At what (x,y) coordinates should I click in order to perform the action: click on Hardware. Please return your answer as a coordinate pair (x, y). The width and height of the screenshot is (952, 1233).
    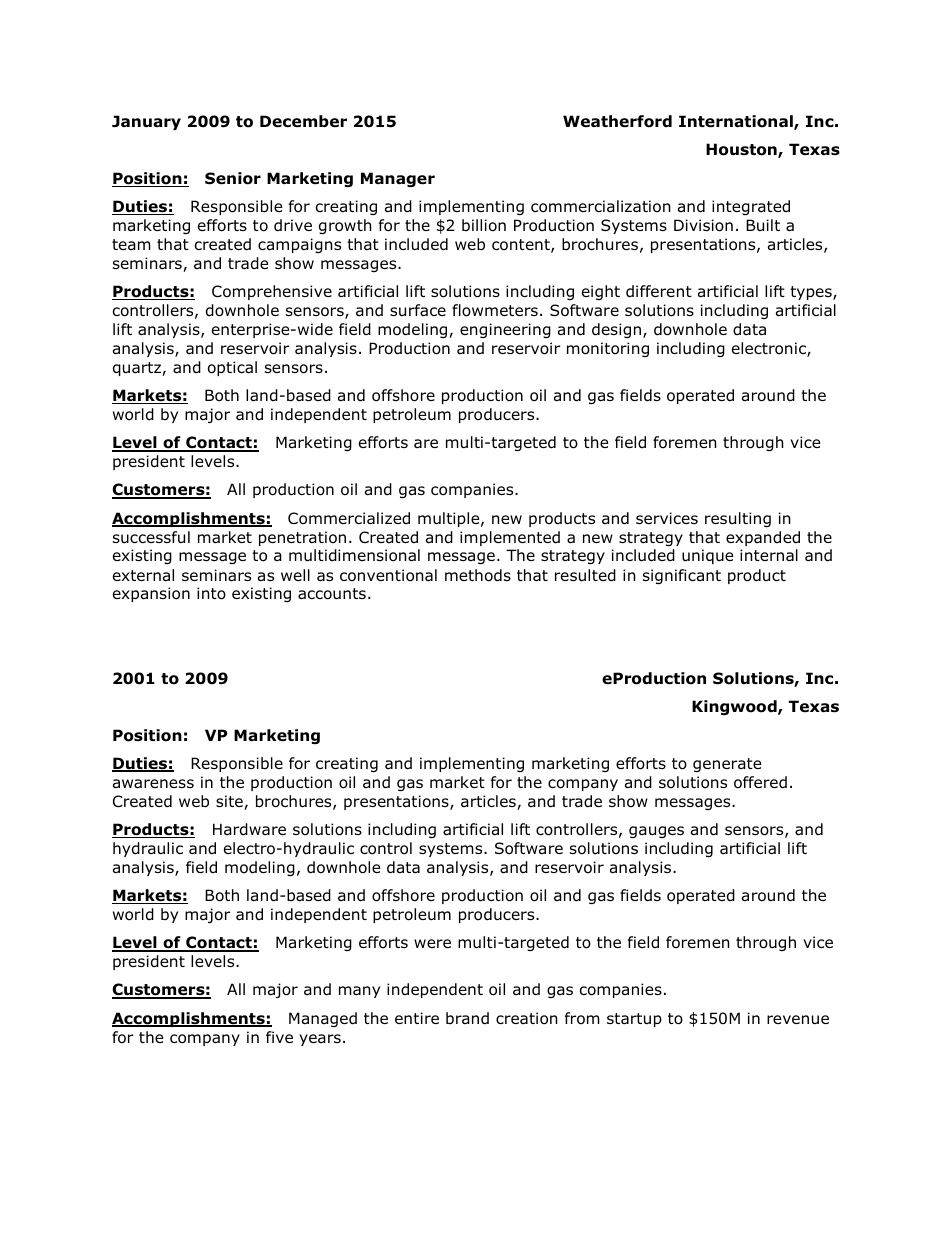
    Looking at the image, I should click on (249, 829).
